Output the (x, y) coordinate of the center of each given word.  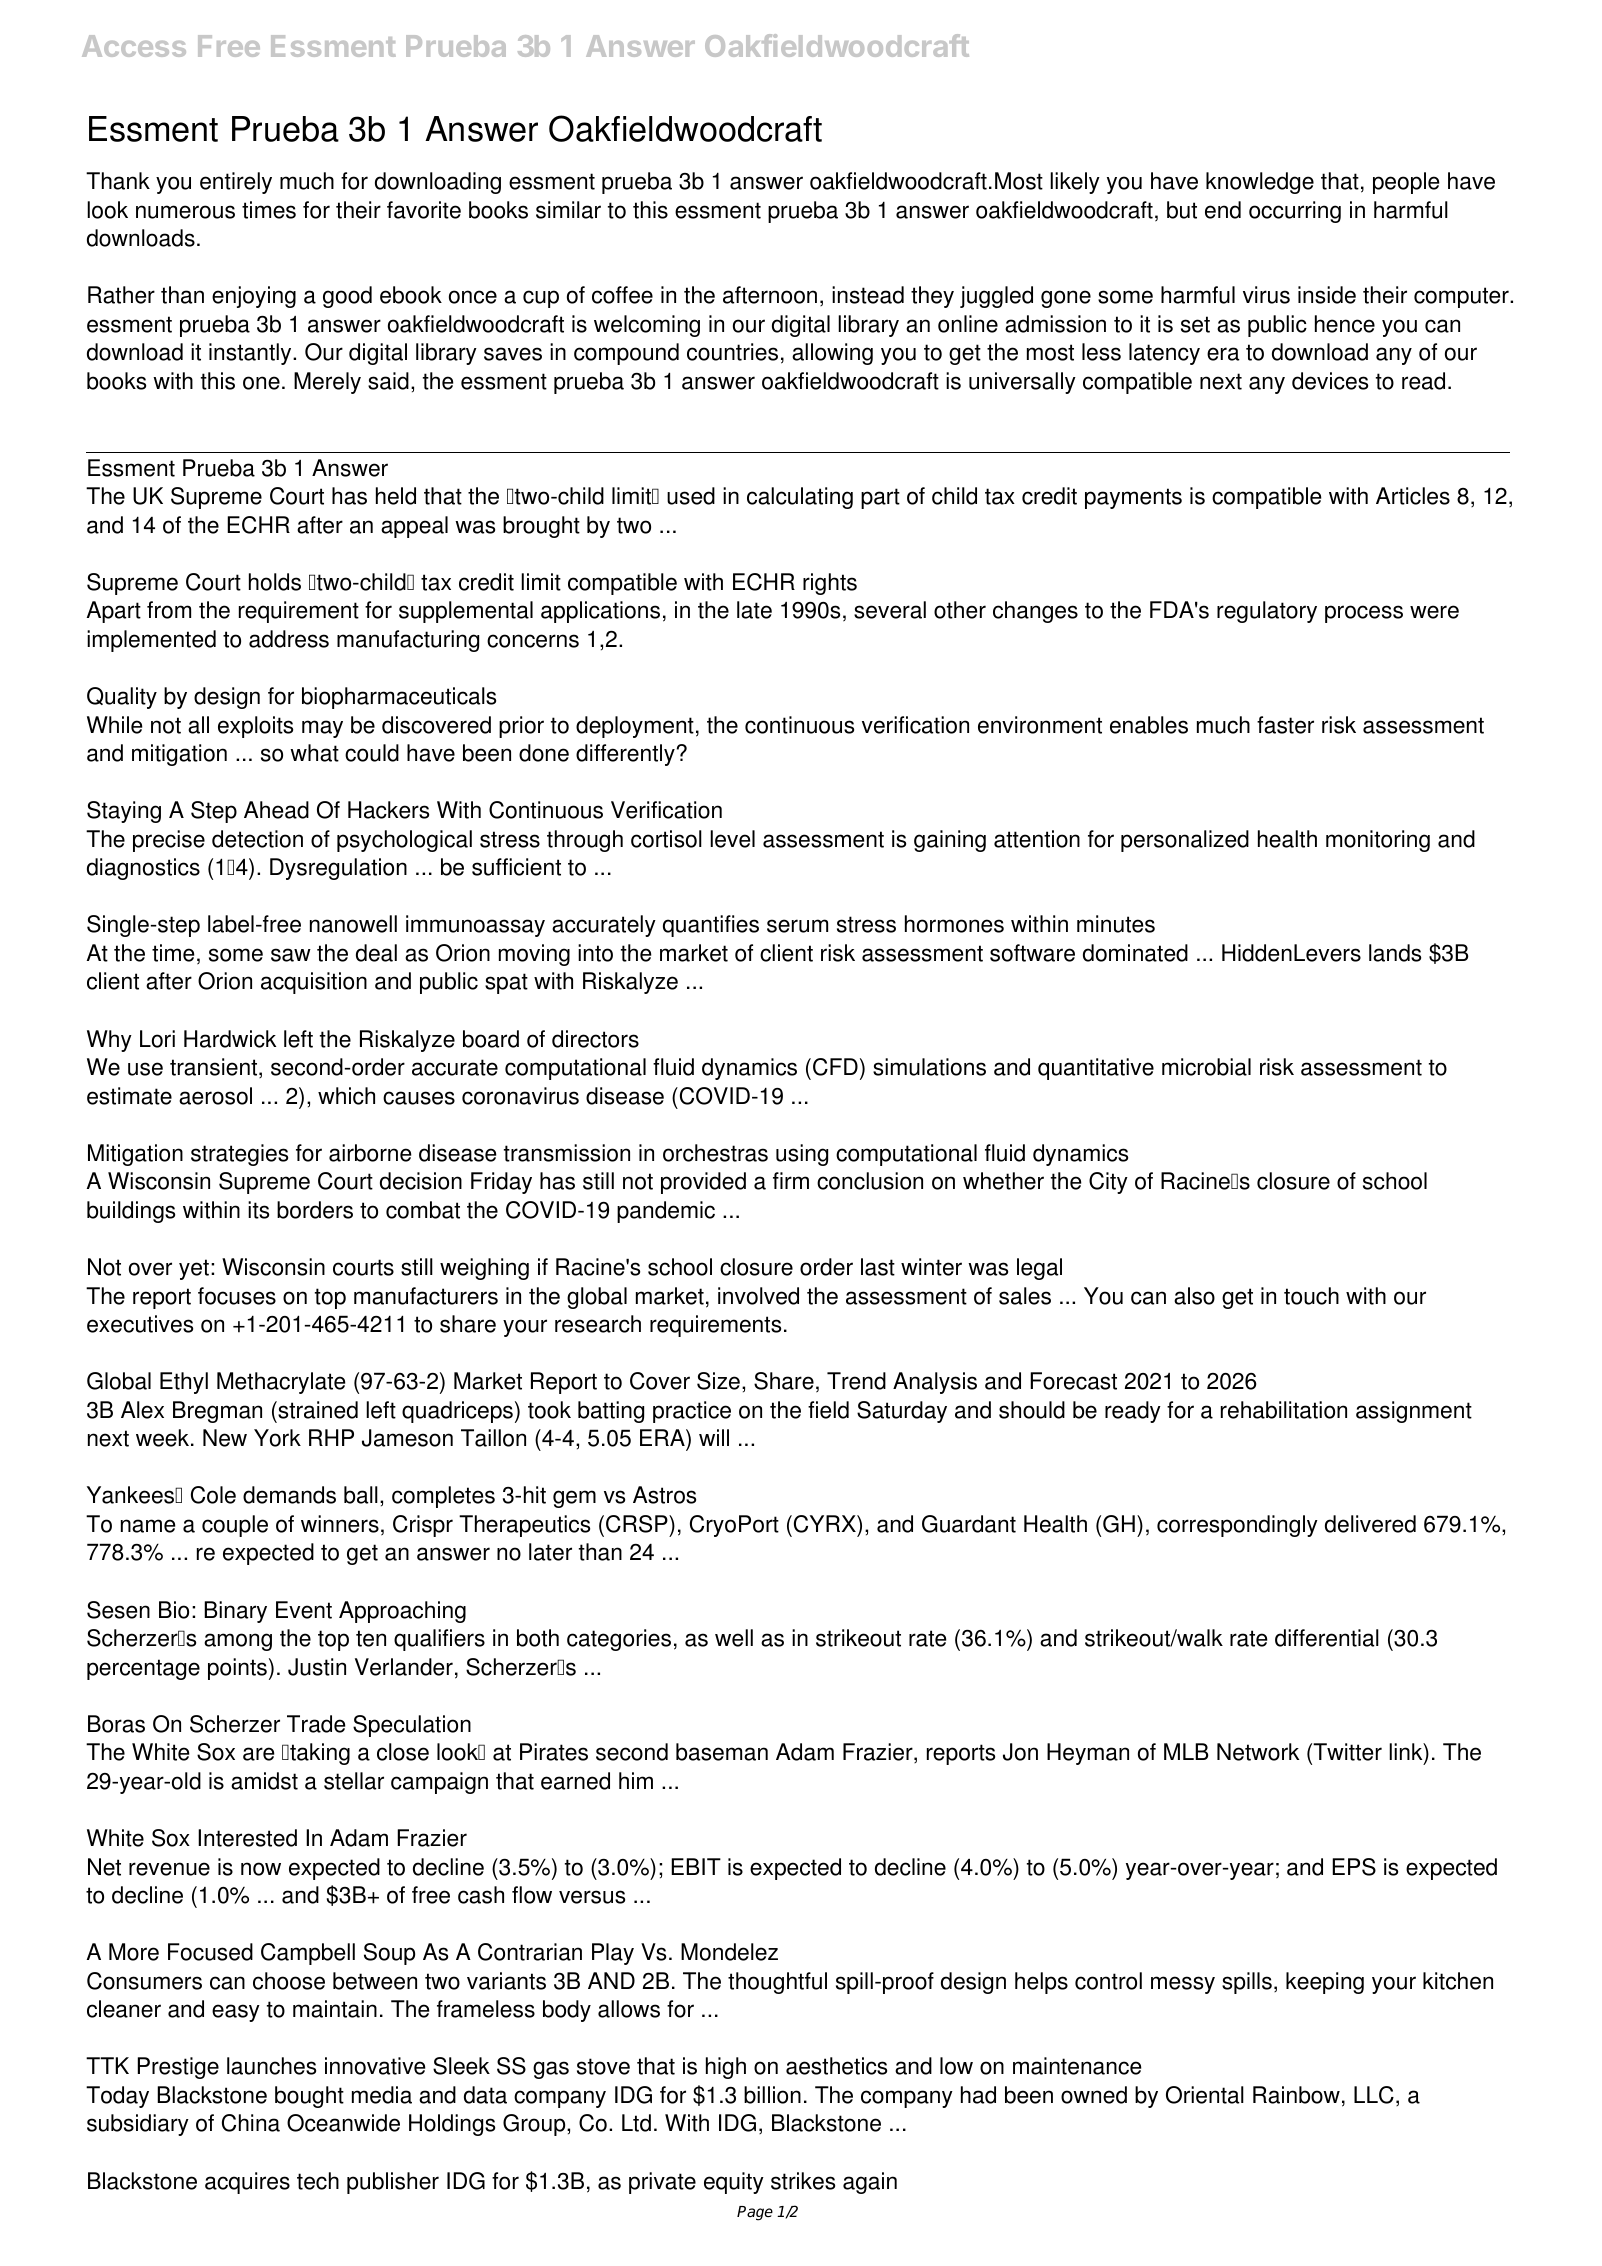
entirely (236, 183)
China (251, 2123)
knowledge (1260, 183)
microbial (1206, 1067)
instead (868, 295)
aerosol (215, 1096)
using (802, 1155)
